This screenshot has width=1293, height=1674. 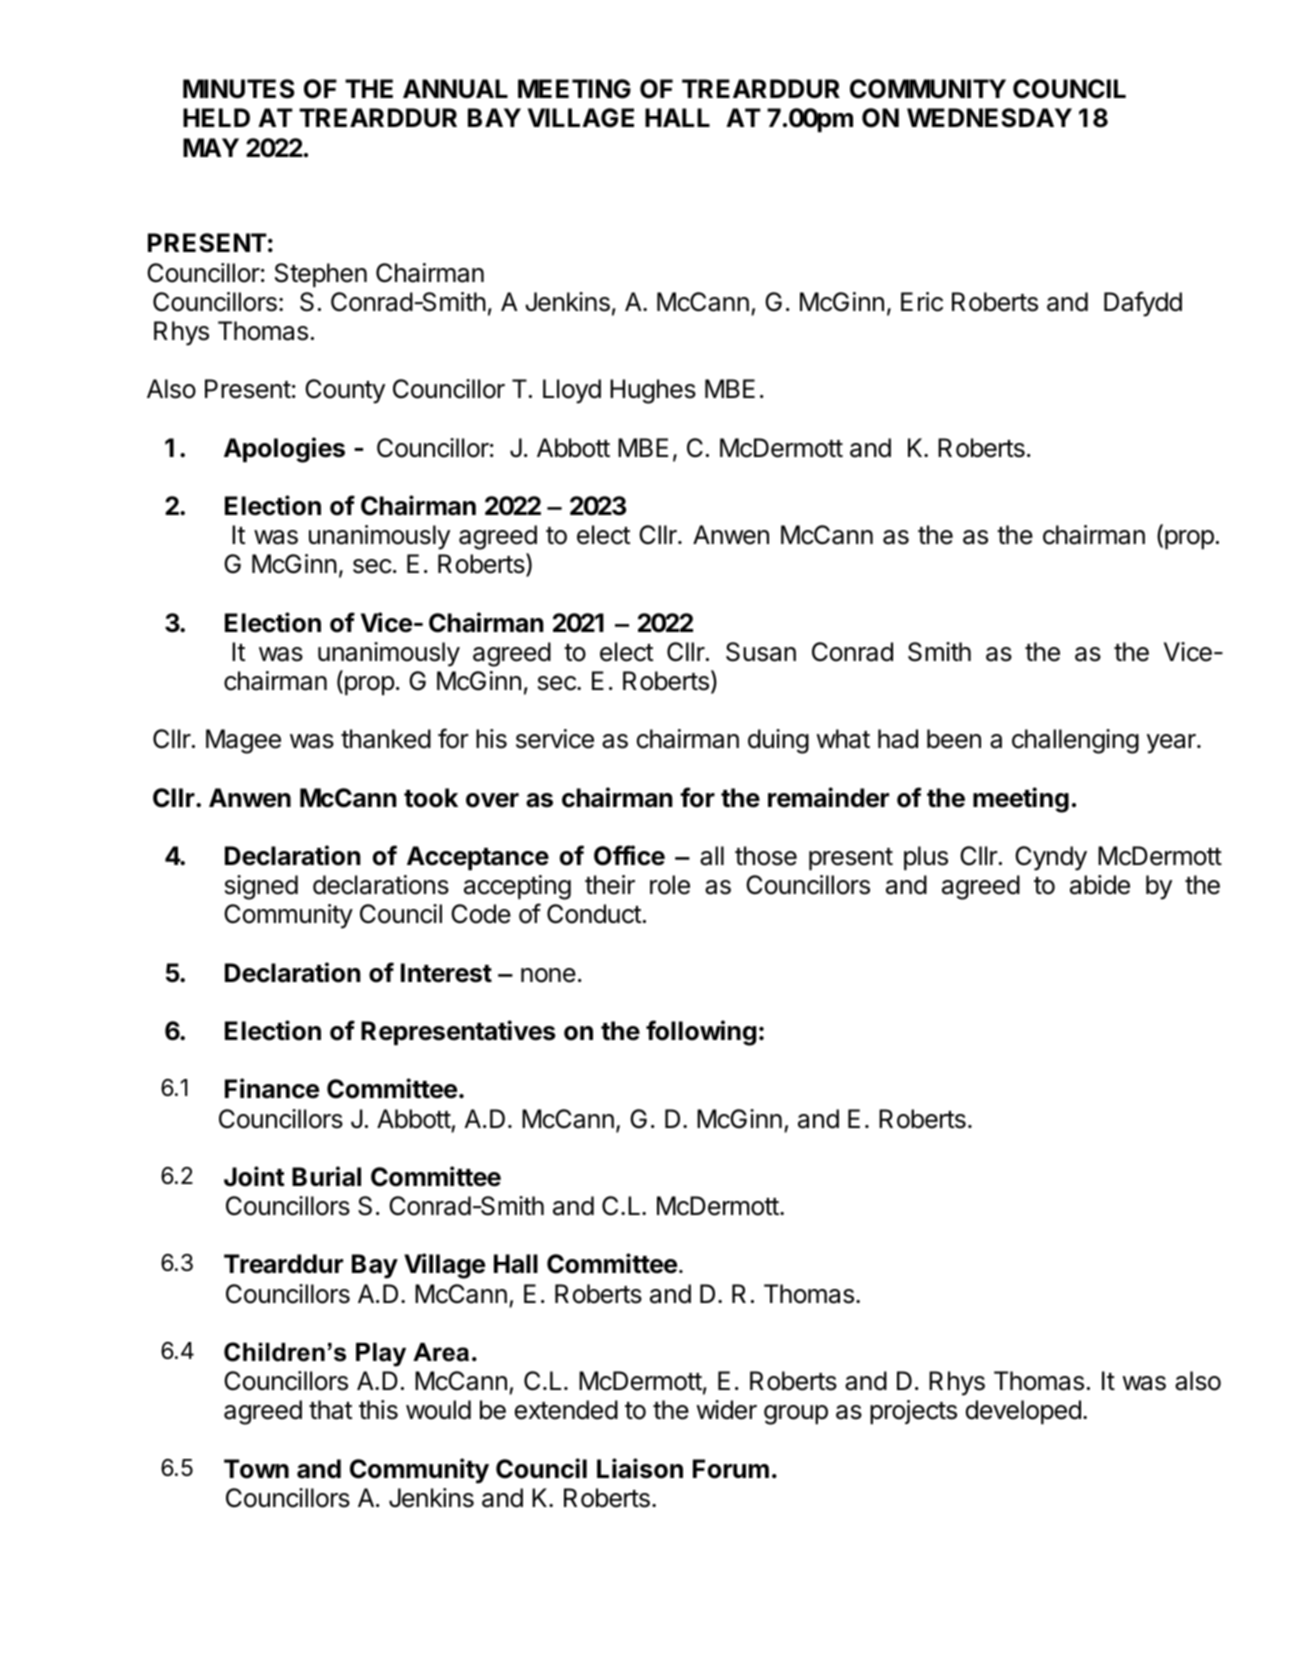 I want to click on role, so click(x=670, y=885).
